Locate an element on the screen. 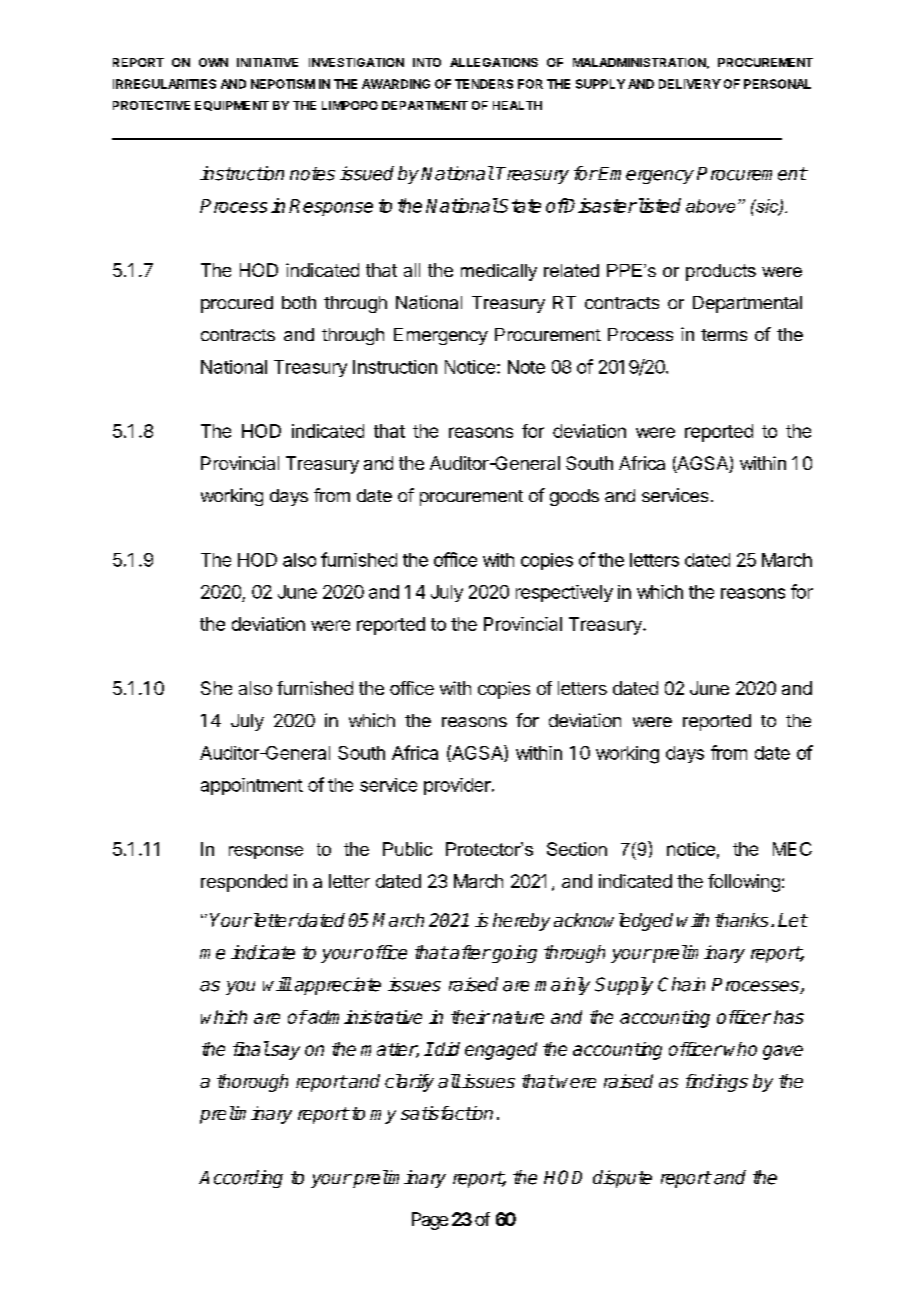 This screenshot has height=1308, width=924. procured is located at coordinates (237, 304).
